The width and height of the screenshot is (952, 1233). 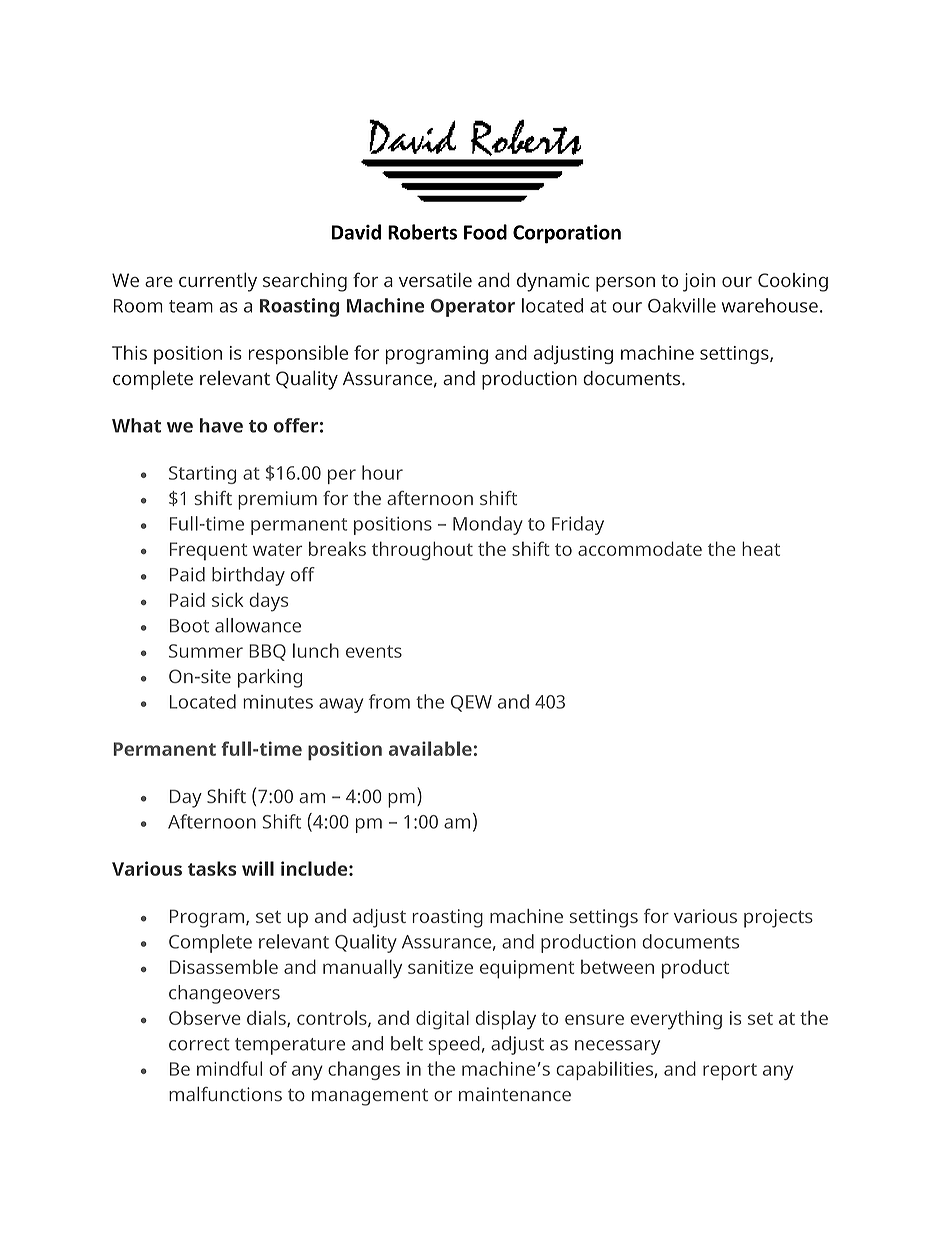 I want to click on heat, so click(x=761, y=548).
